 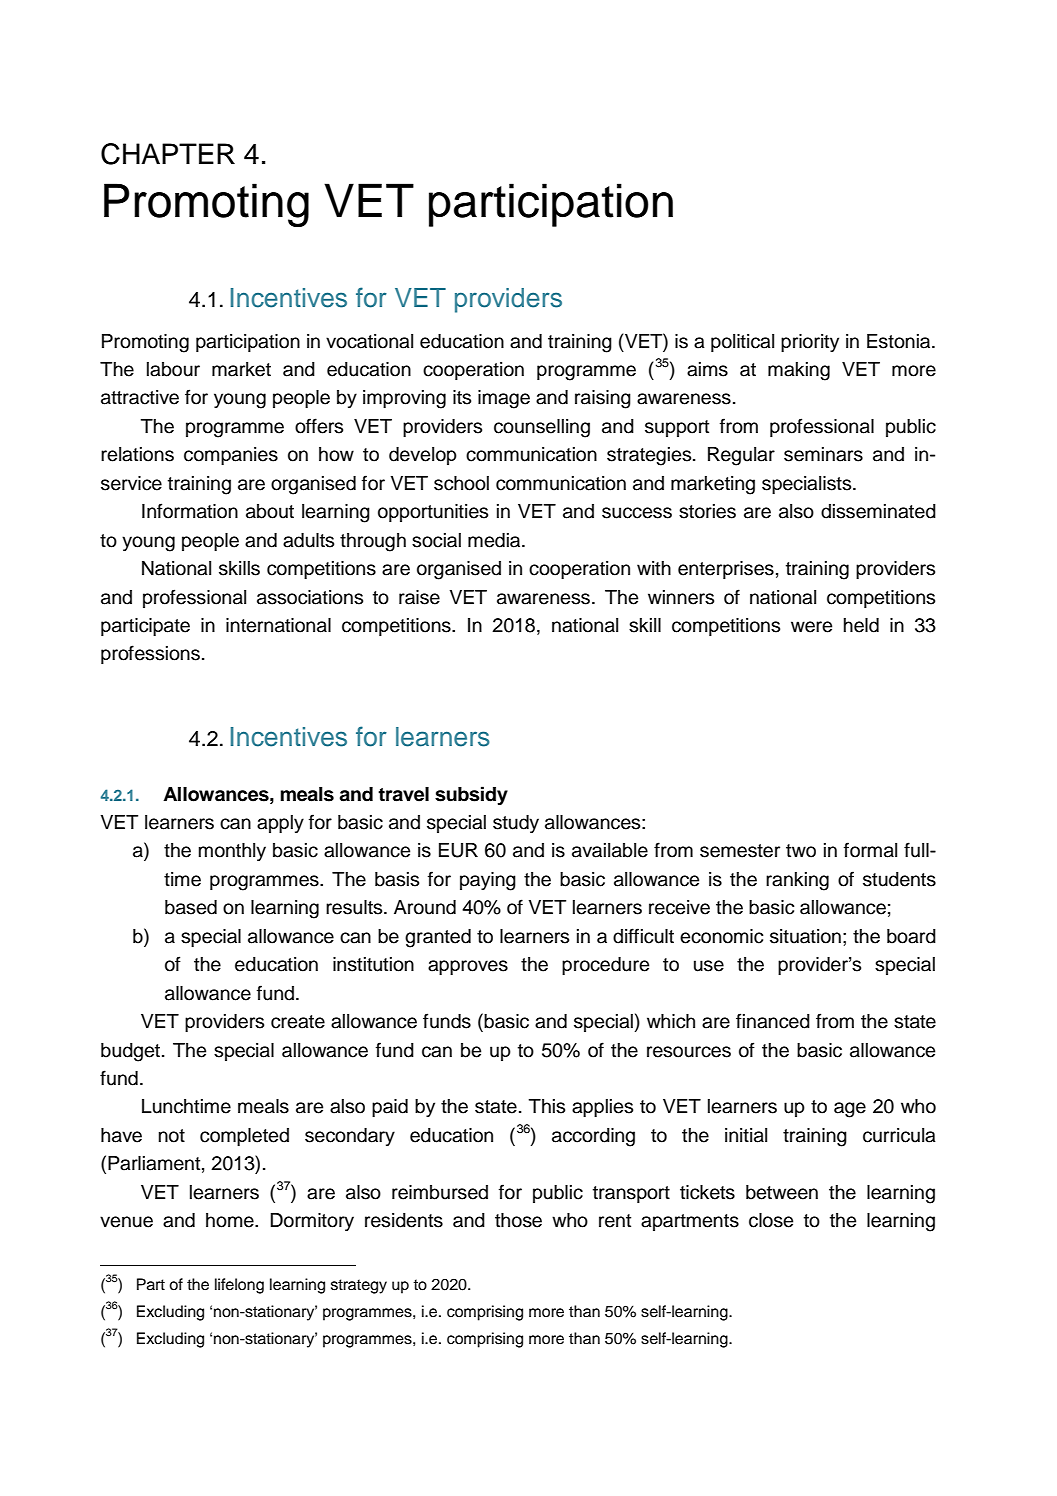 I want to click on home, so click(x=231, y=1220).
